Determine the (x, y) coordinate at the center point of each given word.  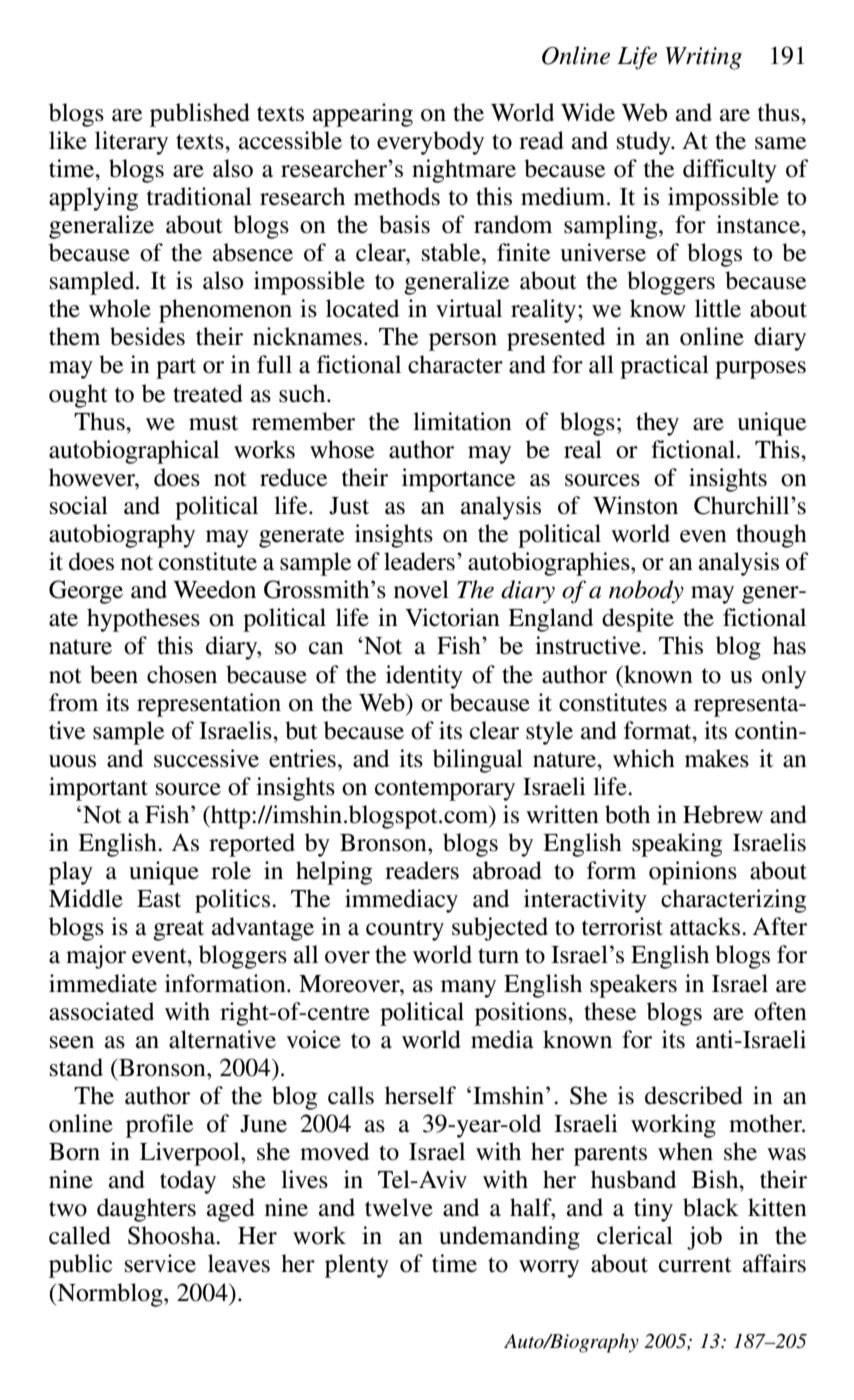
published (200, 115)
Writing (703, 58)
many (468, 989)
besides (147, 336)
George (86, 592)
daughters (146, 1210)
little (718, 308)
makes (717, 758)
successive (206, 758)
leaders (419, 561)
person (463, 342)
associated (101, 1011)
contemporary (445, 790)
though (771, 536)
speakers (633, 986)
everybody (430, 143)
